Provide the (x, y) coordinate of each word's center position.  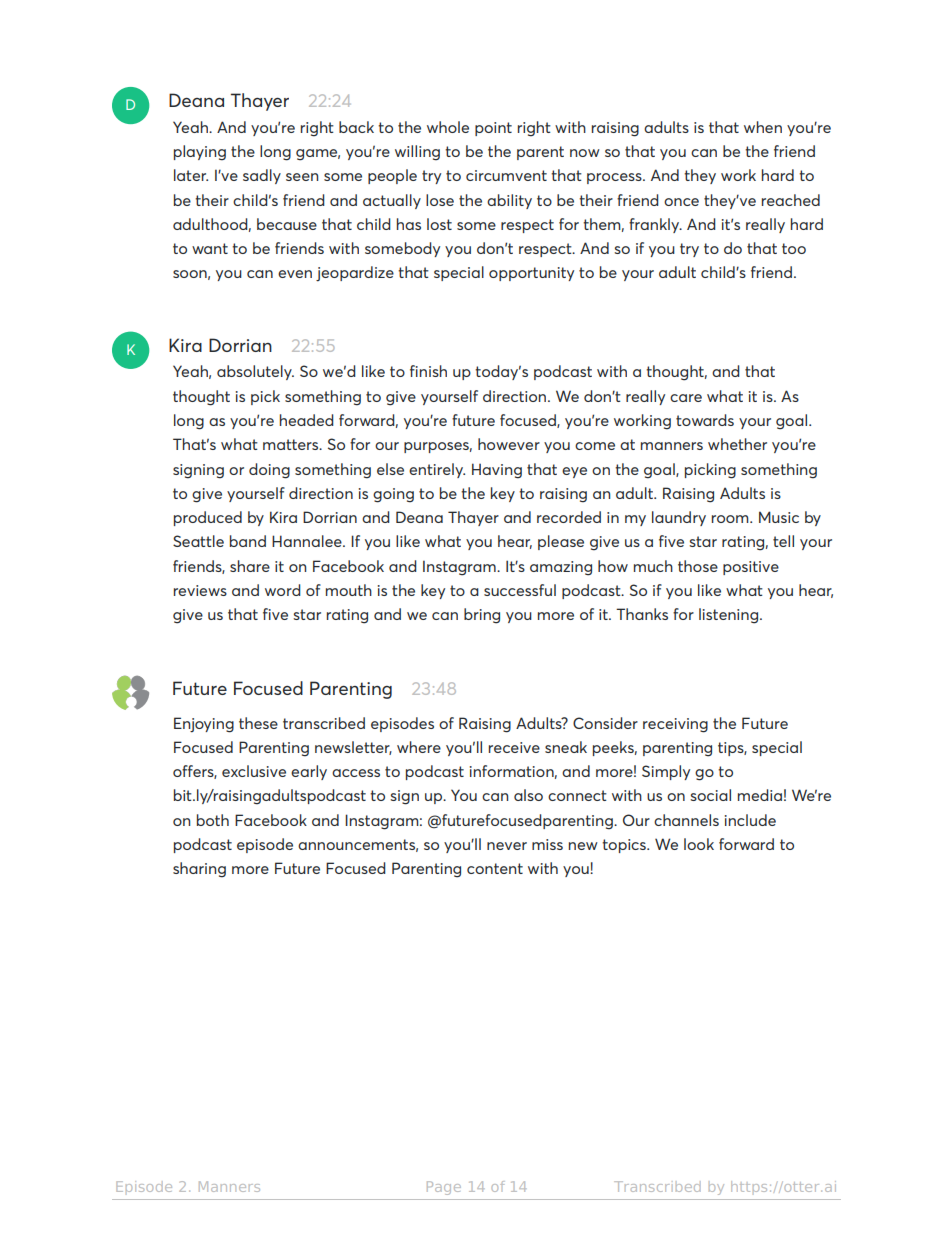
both (213, 820)
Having (497, 471)
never (507, 846)
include (750, 820)
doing (269, 471)
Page (444, 1188)
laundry (679, 518)
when (763, 127)
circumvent (506, 175)
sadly (262, 176)
